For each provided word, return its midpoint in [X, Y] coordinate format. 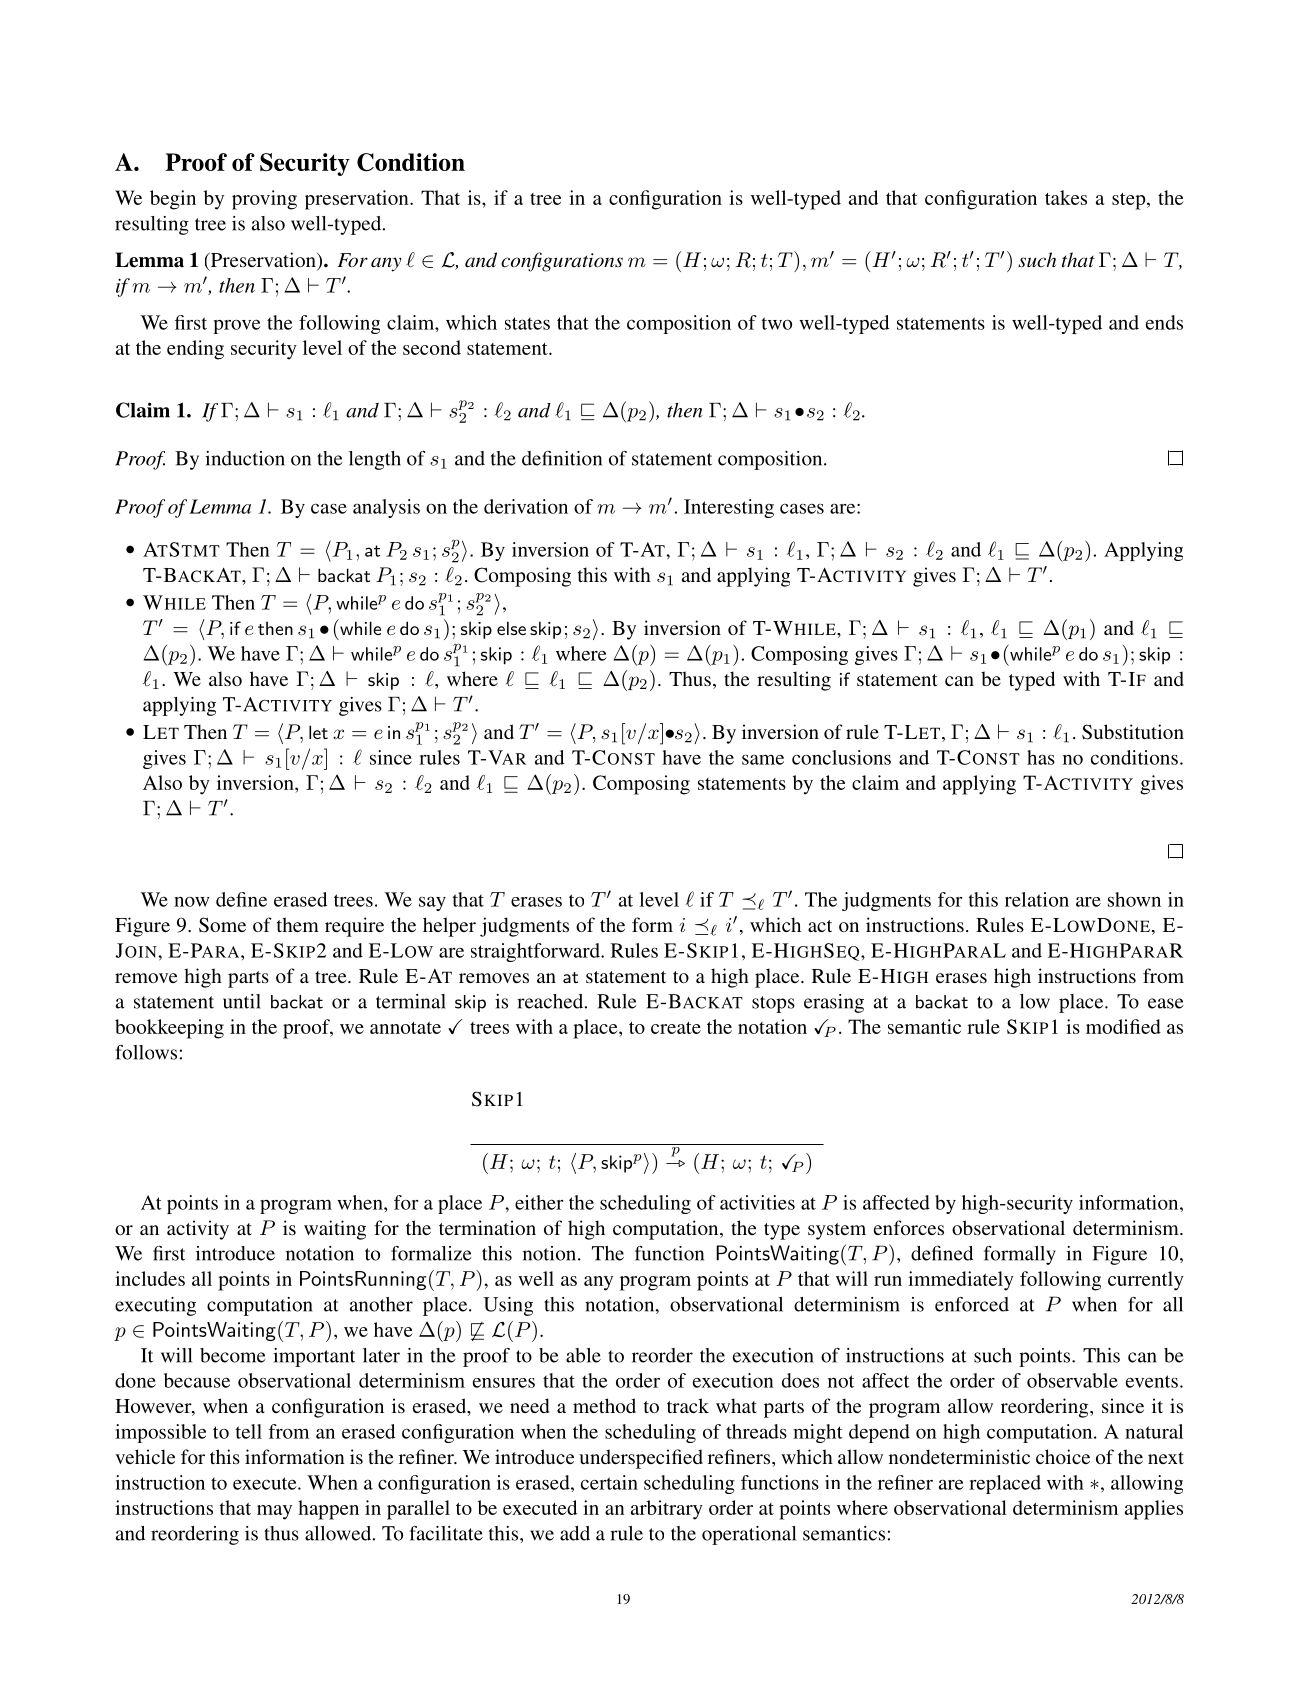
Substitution [1133, 732]
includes [150, 1278]
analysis [386, 508]
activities [757, 1202]
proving [264, 200]
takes [1066, 197]
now [192, 902]
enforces [909, 1227]
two [777, 323]
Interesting [729, 508]
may [274, 1512]
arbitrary [667, 1510]
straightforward [536, 952]
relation [1037, 899]
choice [1063, 1456]
